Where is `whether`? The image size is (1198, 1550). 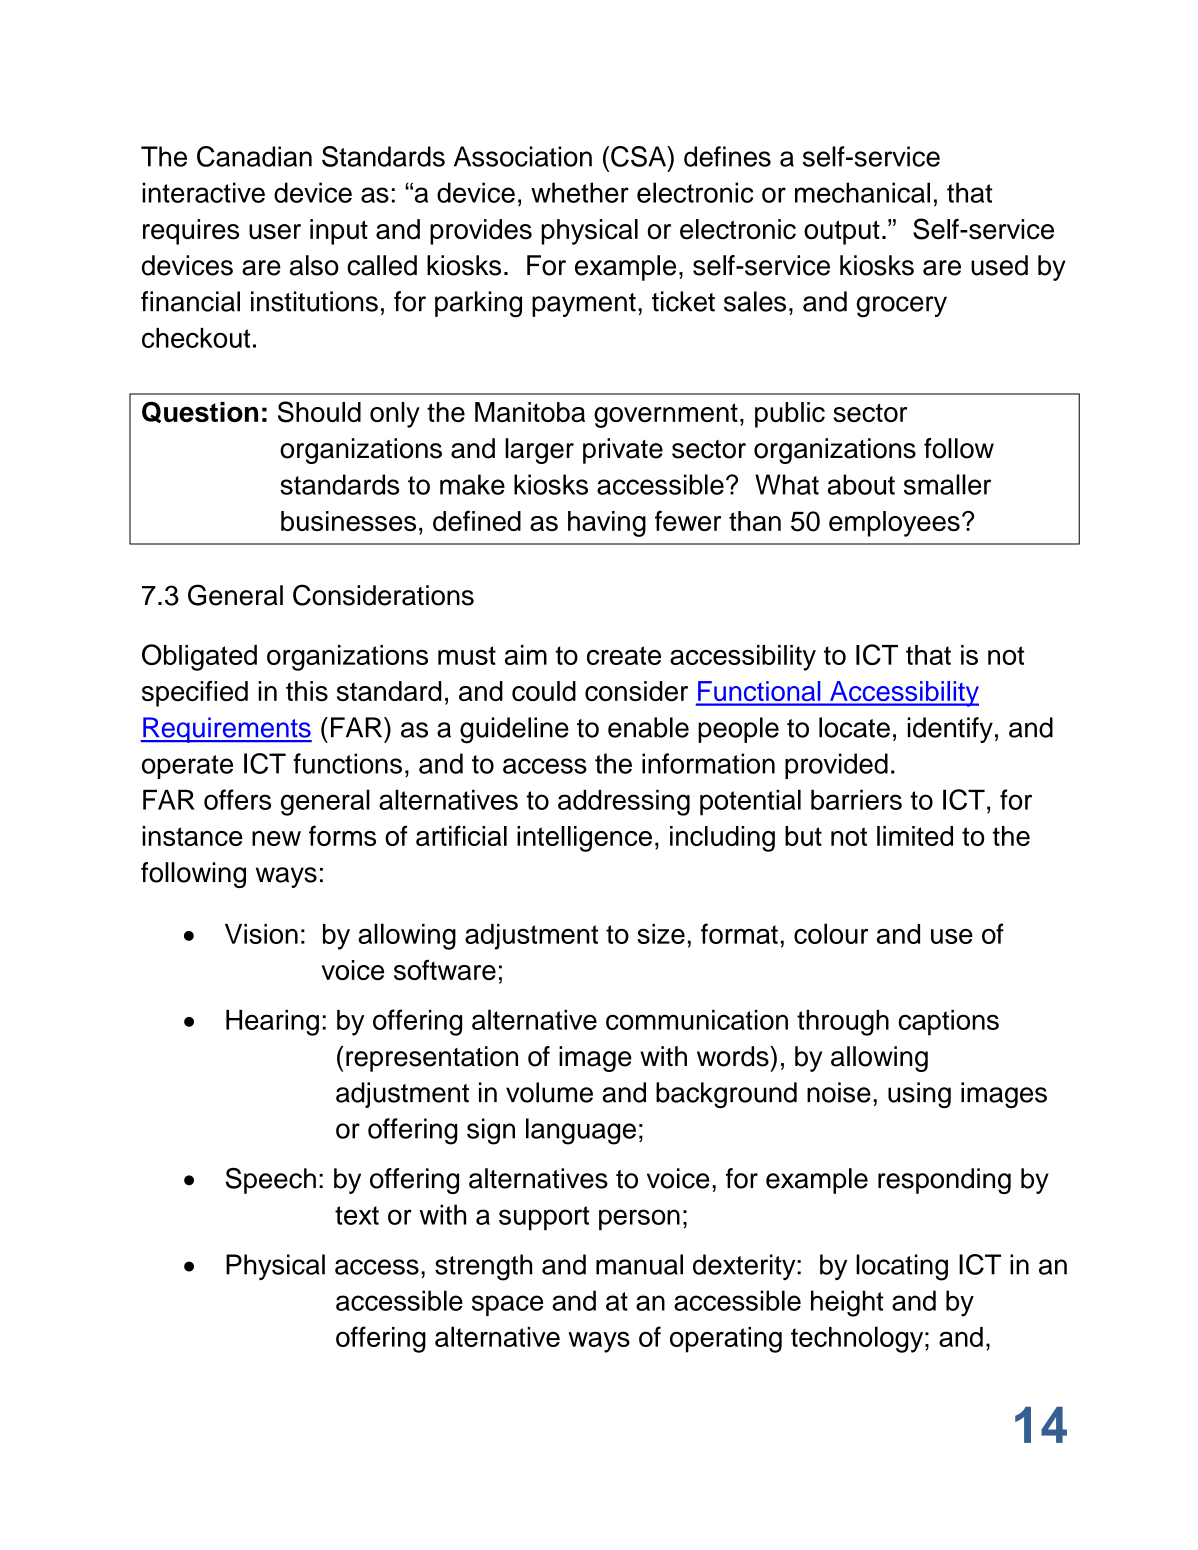
whether is located at coordinates (580, 192).
